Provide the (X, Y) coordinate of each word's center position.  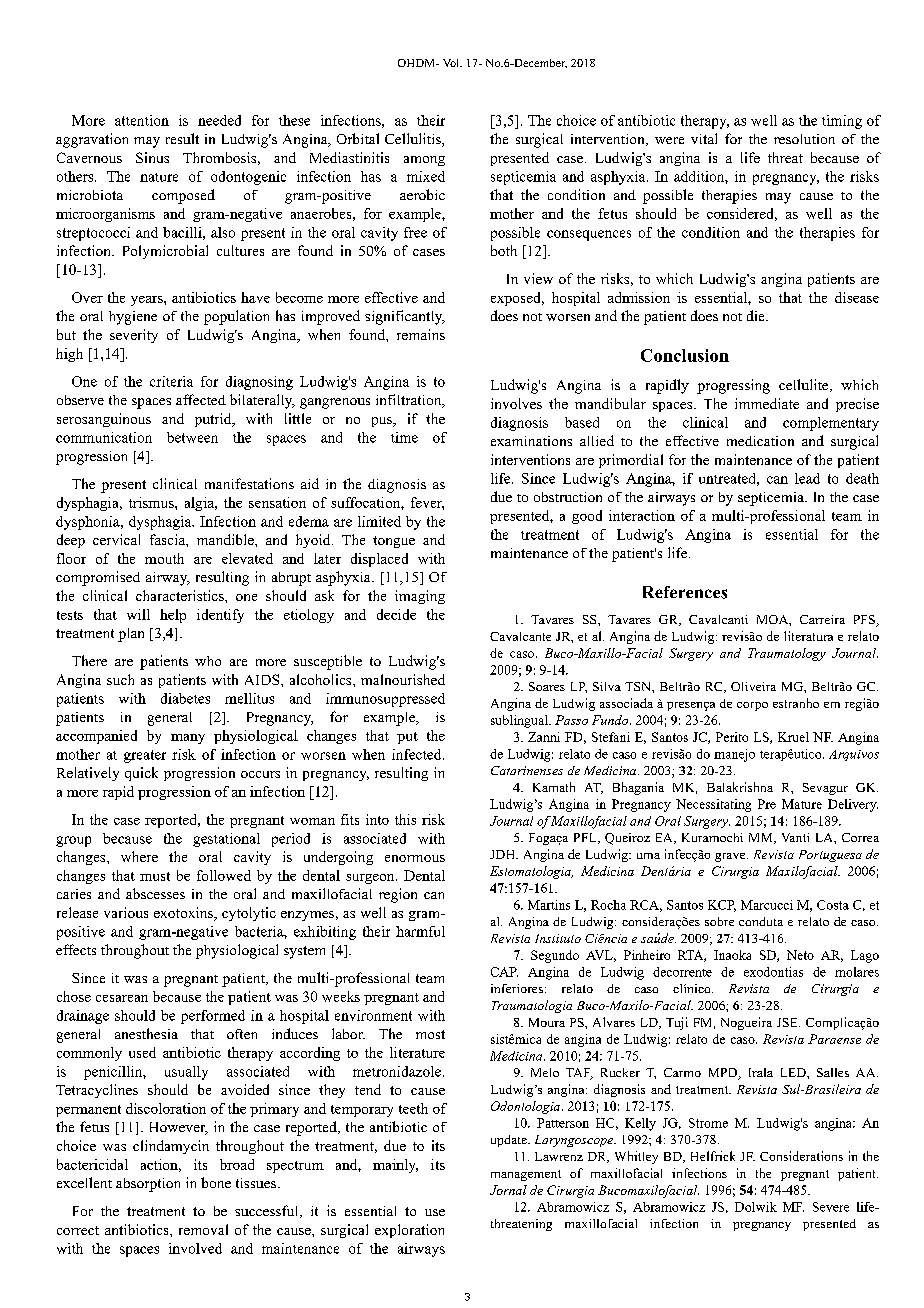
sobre (719, 921)
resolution (804, 139)
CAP (504, 972)
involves (516, 403)
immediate (767, 403)
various (126, 912)
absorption (148, 1185)
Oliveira (753, 686)
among (424, 161)
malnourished (403, 679)
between (192, 437)
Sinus (152, 157)
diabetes (185, 698)
